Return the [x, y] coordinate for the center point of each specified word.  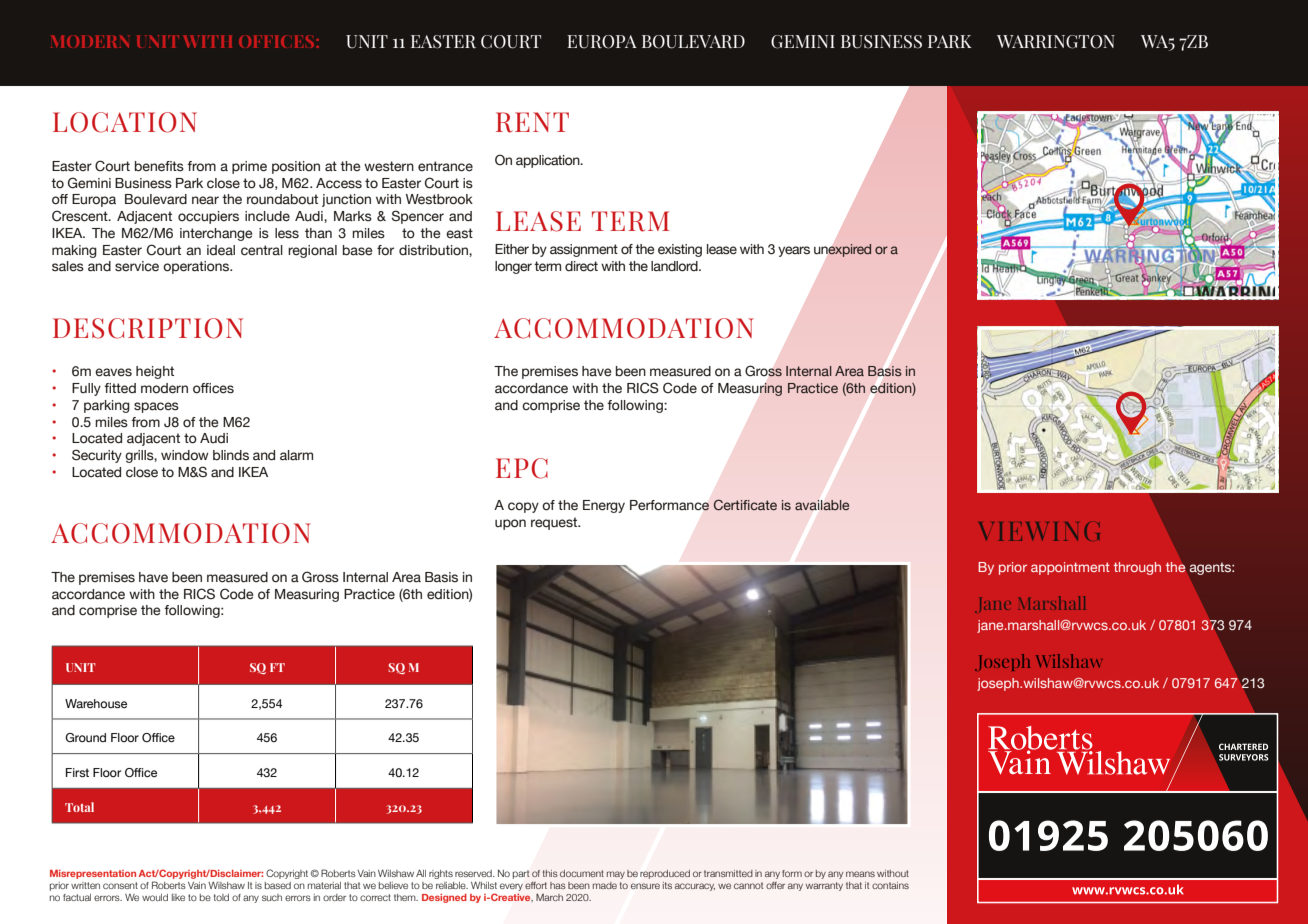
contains [890, 885]
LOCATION [125, 122]
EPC [522, 468]
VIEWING [1039, 531]
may [616, 875]
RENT [532, 122]
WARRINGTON [1056, 42]
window [185, 455]
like [178, 897]
